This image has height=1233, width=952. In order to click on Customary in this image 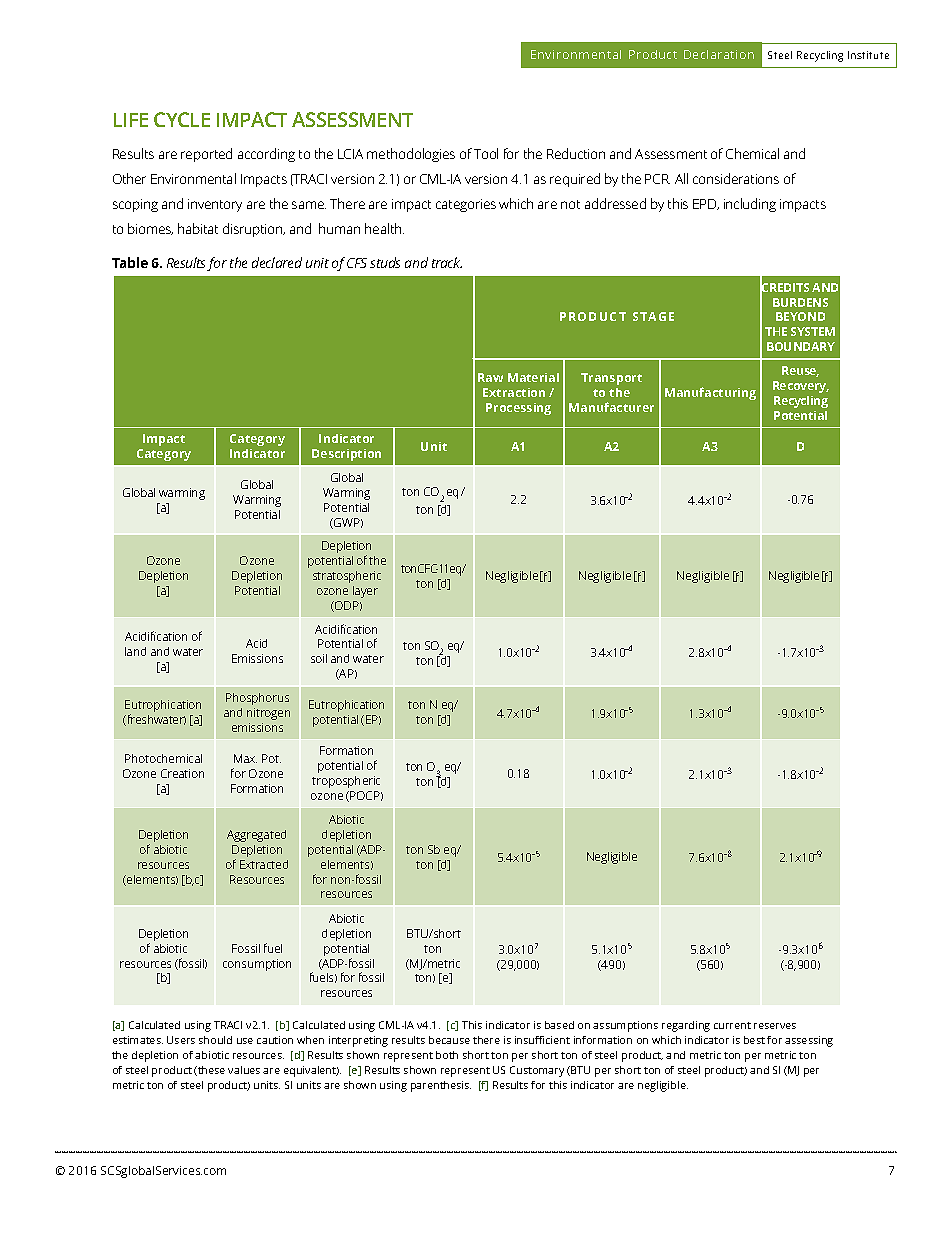, I will do `click(537, 1071)`.
